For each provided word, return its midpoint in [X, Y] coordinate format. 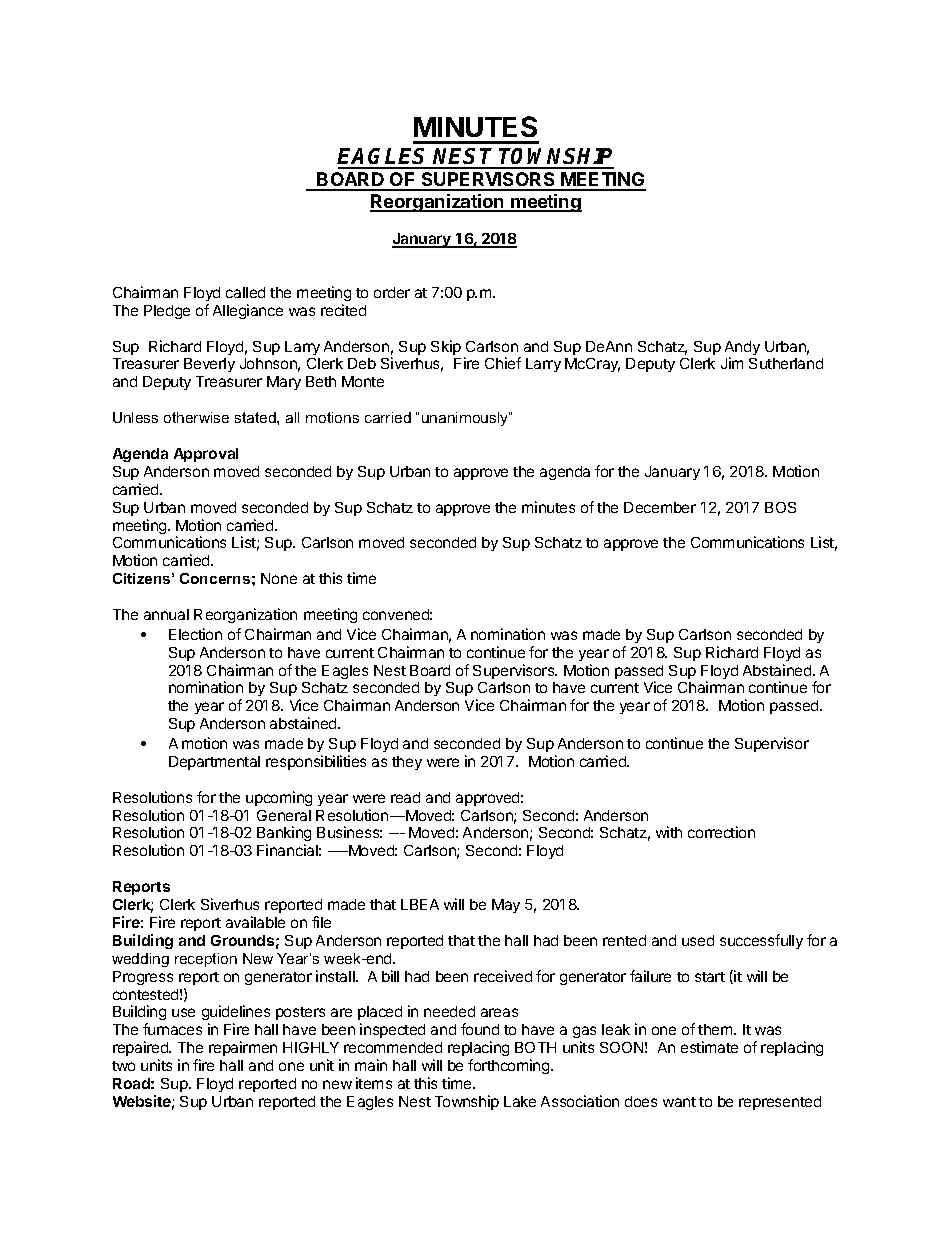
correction [721, 832]
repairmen [243, 1048]
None [279, 578]
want [679, 1102]
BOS [780, 507]
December [660, 507]
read [405, 797]
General [284, 815]
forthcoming [510, 1066]
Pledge [167, 312]
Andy [742, 349]
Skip [446, 347]
